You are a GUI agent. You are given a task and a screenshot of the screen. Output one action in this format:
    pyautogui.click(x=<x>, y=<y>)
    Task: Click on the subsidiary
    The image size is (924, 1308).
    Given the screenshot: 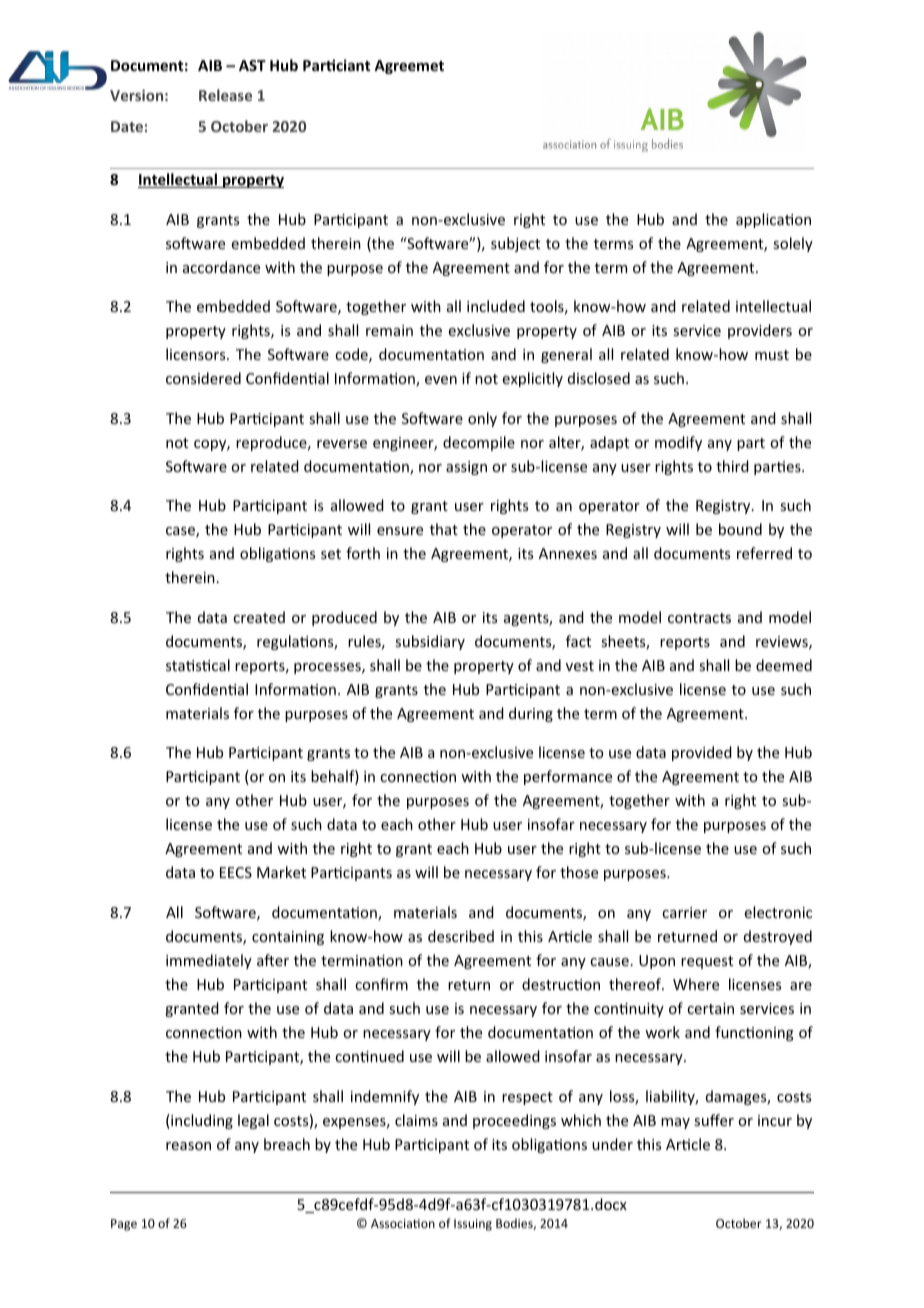 What is the action you would take?
    pyautogui.click(x=430, y=642)
